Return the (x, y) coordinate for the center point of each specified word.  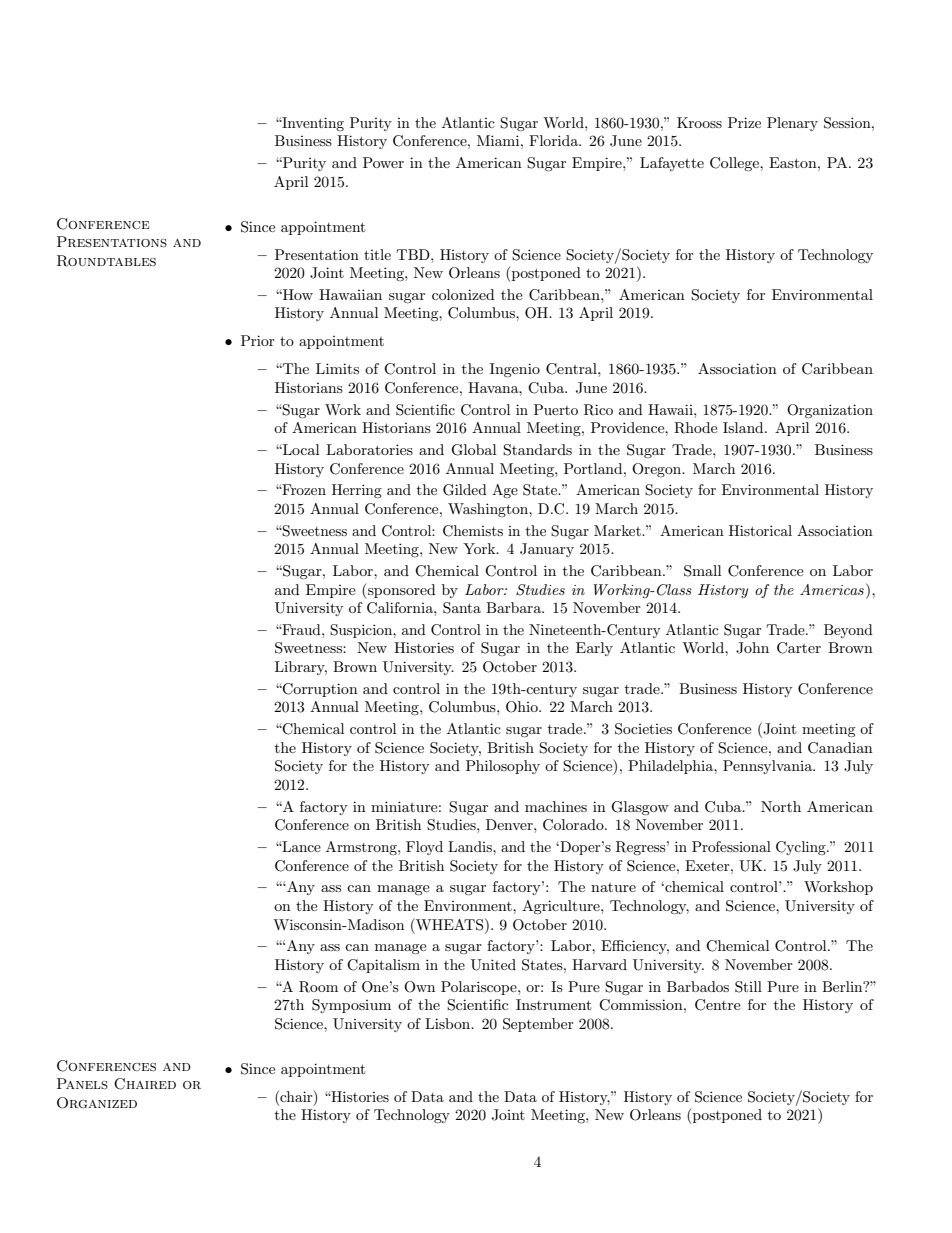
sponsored (401, 591)
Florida (554, 140)
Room (318, 987)
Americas (832, 589)
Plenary (792, 124)
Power (383, 162)
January (547, 550)
